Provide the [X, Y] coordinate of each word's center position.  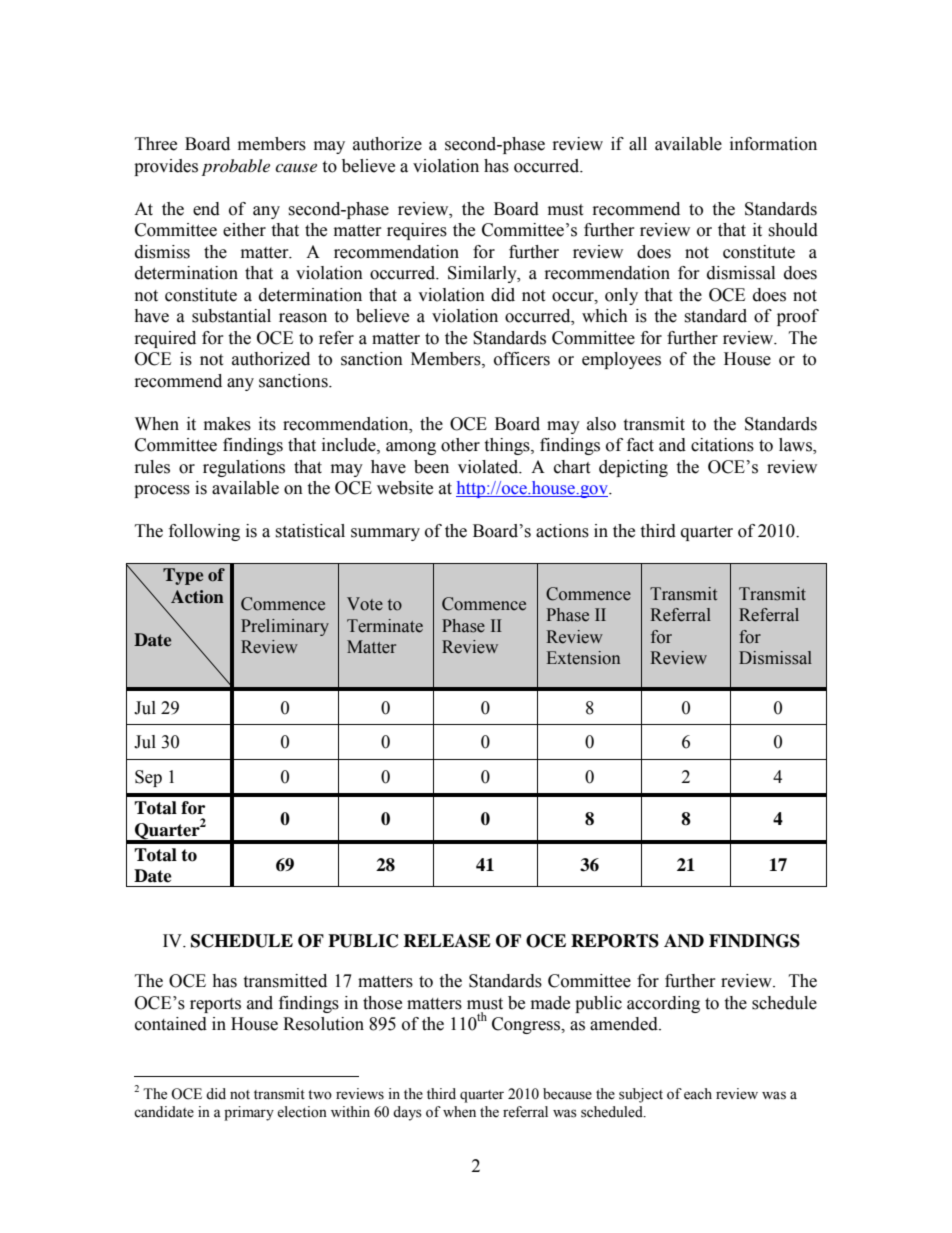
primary [249, 1113]
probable [236, 167]
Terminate [385, 626]
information [773, 144]
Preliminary [285, 627]
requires [417, 231]
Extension [583, 658]
